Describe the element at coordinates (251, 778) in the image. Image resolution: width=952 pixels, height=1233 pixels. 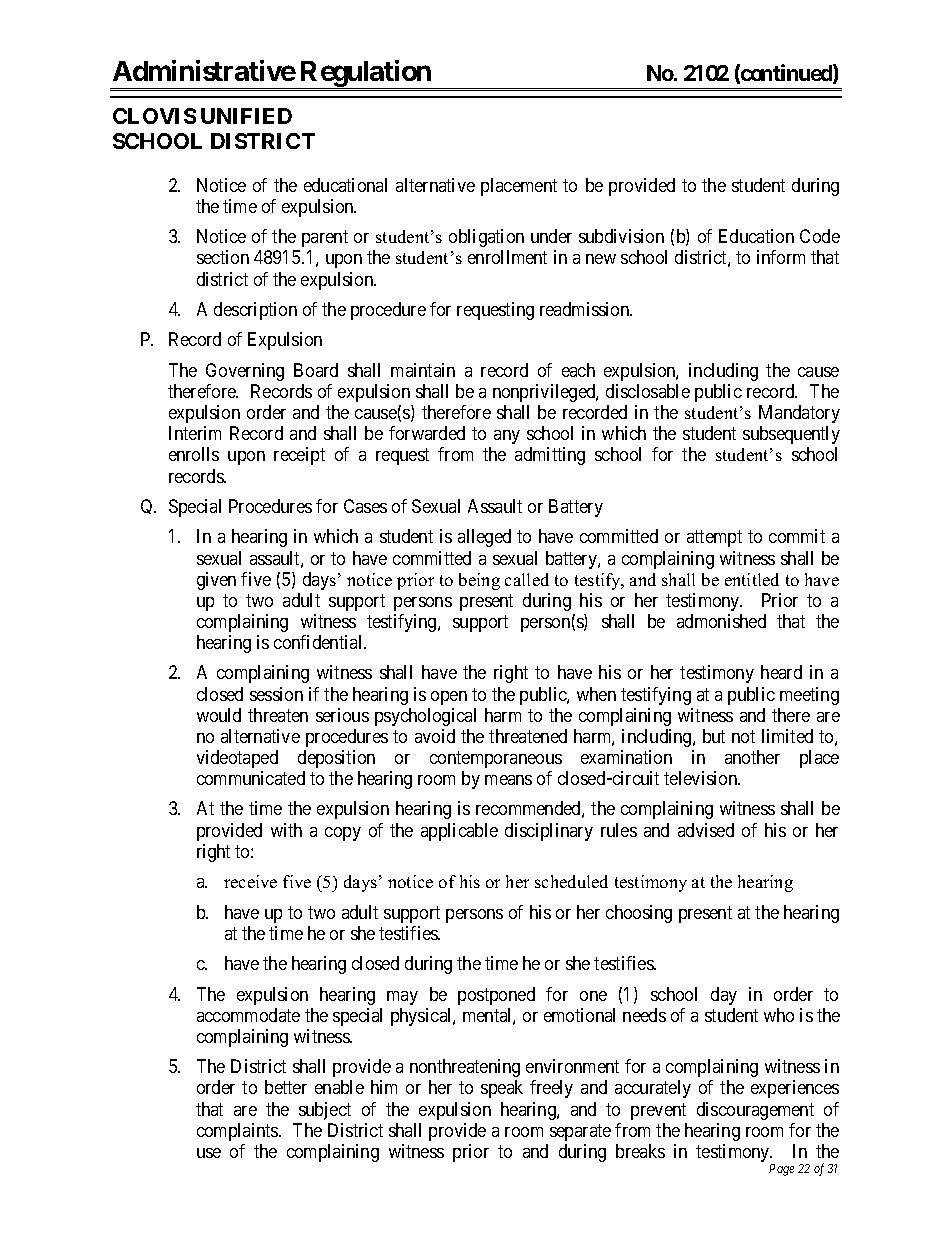
I see `communicated` at that location.
